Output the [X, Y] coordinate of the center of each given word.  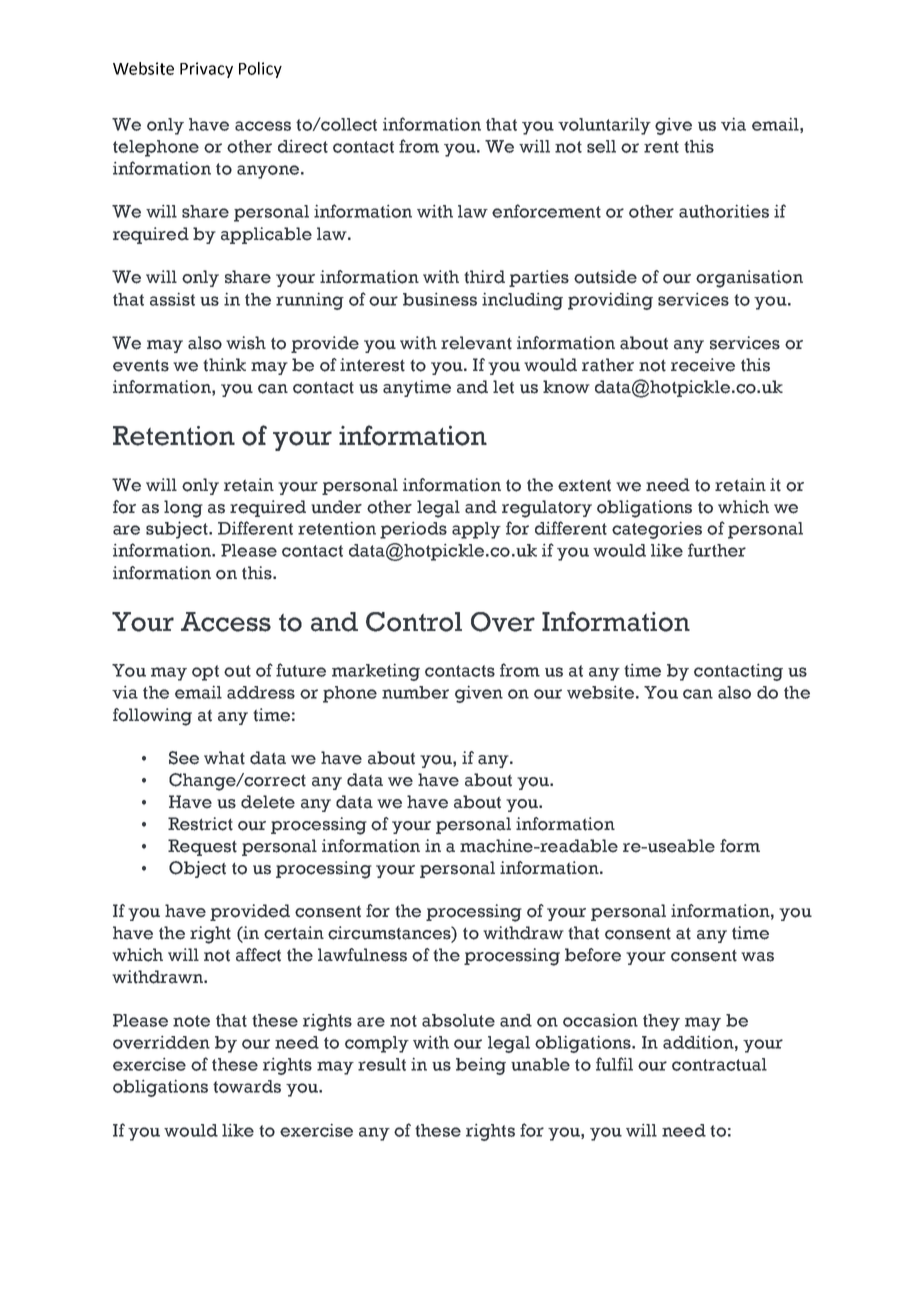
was [757, 957]
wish [246, 343]
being [481, 1066]
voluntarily [604, 126]
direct [303, 146]
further [717, 550]
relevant [476, 343]
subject [178, 530]
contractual [719, 1064]
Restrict [200, 824]
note [191, 1021]
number [415, 692]
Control [414, 622]
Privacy [206, 70]
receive [703, 365]
